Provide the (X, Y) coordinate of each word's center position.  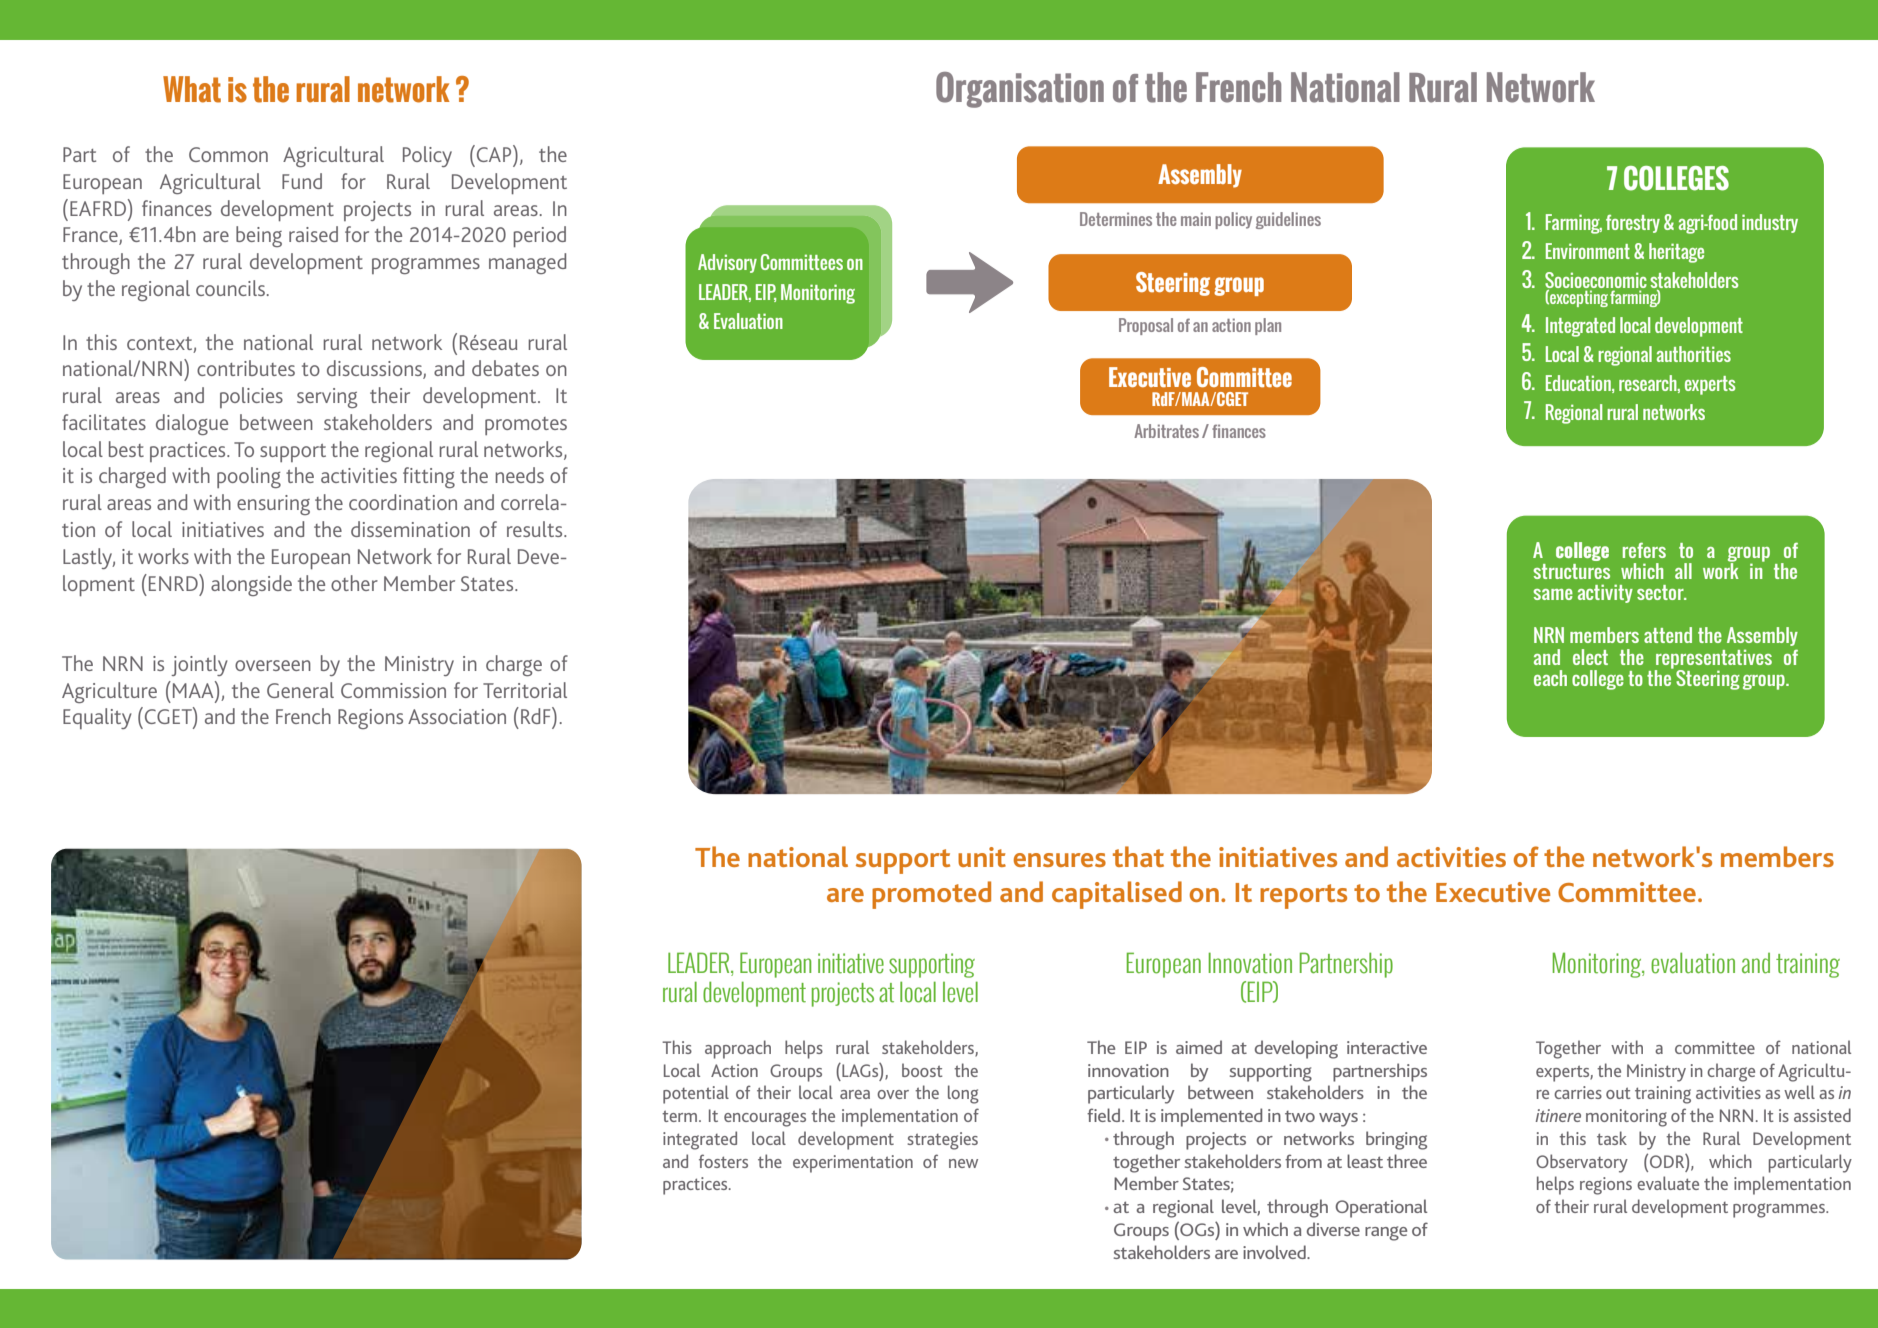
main (1196, 219)
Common (228, 154)
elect (1590, 657)
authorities (1694, 354)
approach (738, 1049)
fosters (723, 1161)
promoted (931, 895)
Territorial (525, 690)
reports (1303, 896)
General (300, 690)
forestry (1633, 224)
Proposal (1146, 326)
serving (327, 398)
